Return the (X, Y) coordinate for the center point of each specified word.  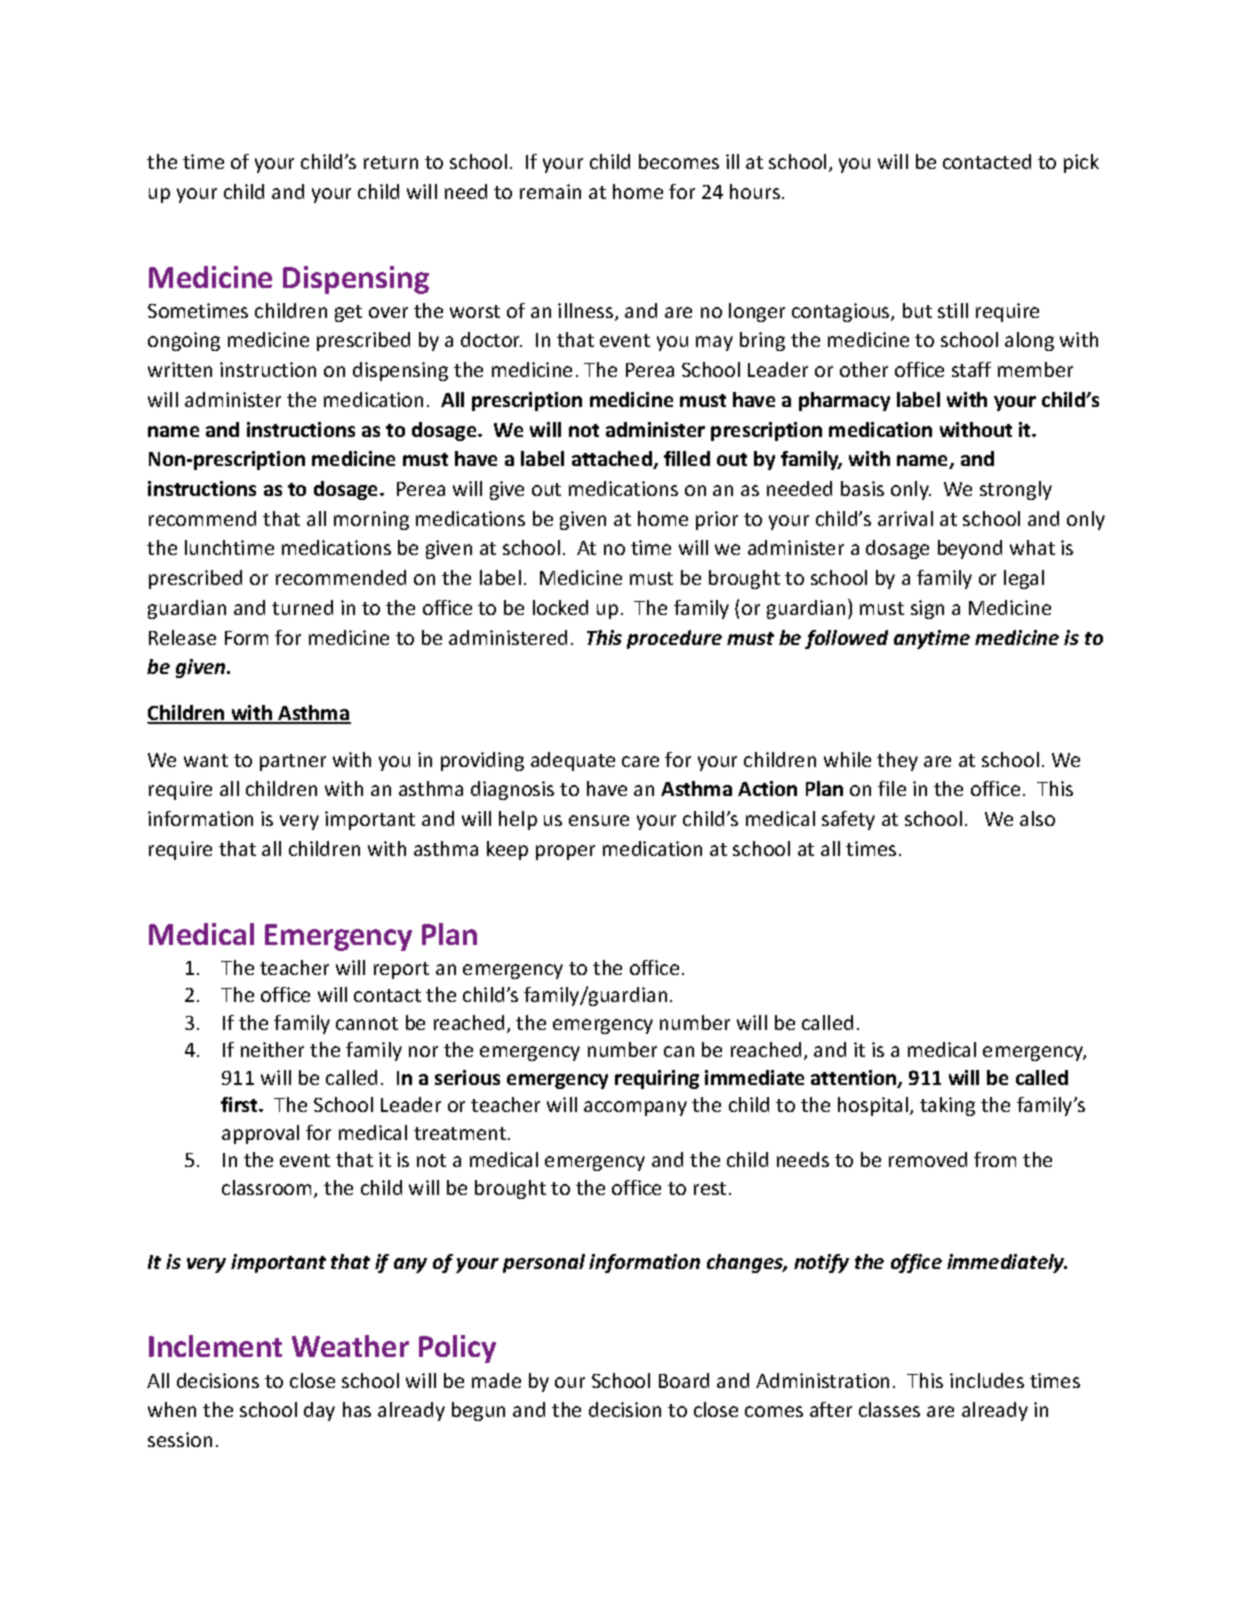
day (319, 1411)
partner (293, 762)
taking (947, 1106)
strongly (1016, 490)
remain (550, 191)
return (391, 162)
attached (613, 460)
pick (1081, 163)
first (240, 1104)
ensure (599, 820)
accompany (635, 1108)
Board (684, 1380)
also (1037, 818)
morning (371, 520)
